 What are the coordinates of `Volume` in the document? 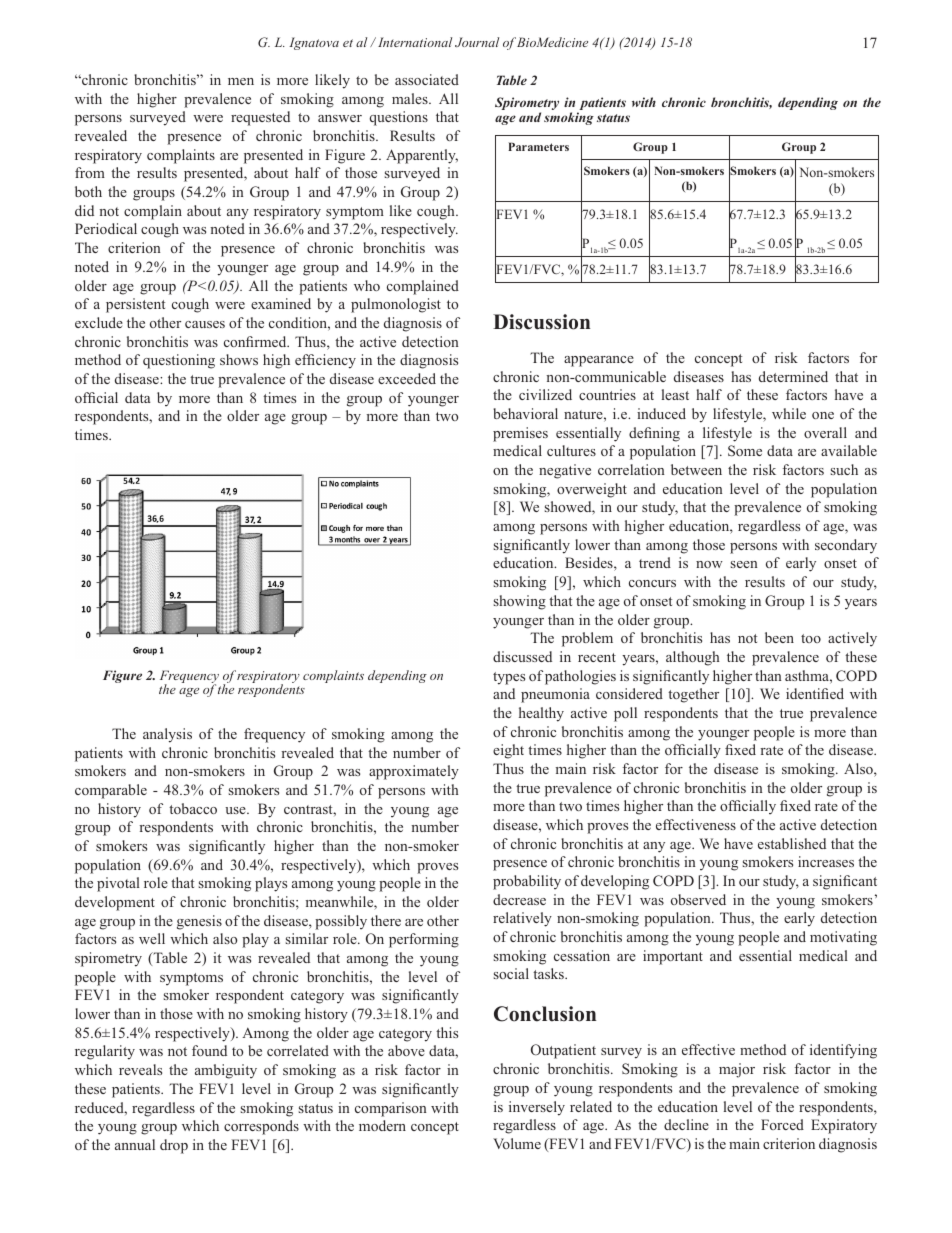 It's located at (517, 1143).
